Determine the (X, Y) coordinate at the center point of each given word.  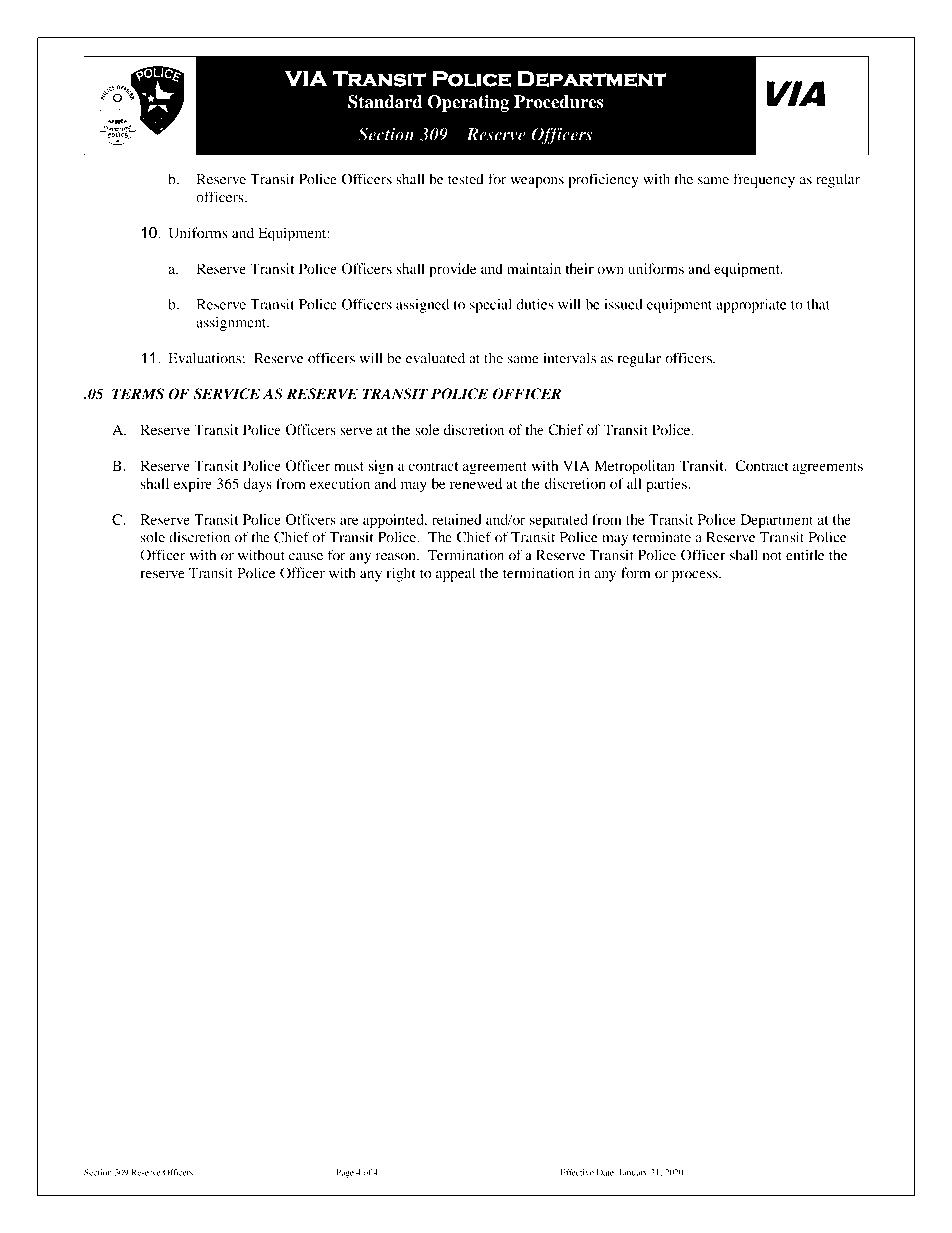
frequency (764, 180)
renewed (476, 483)
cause (306, 557)
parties (667, 485)
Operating (468, 103)
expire (193, 485)
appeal (455, 574)
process (696, 576)
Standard (385, 102)
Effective (577, 1172)
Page (345, 1173)
